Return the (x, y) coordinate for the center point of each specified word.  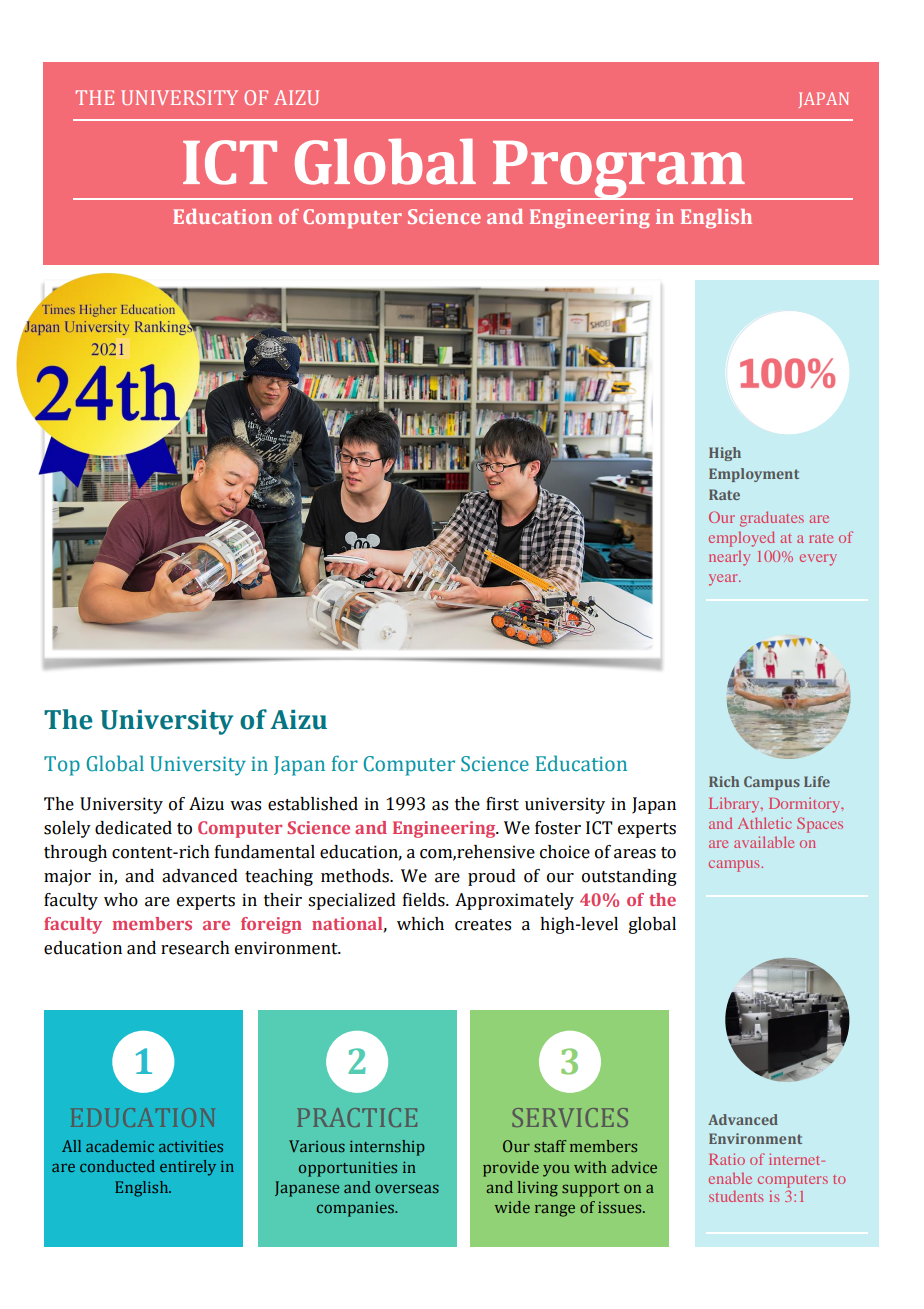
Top (62, 766)
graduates (772, 519)
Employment (754, 475)
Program (618, 170)
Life (817, 781)
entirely (188, 1168)
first (502, 804)
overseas (407, 1188)
